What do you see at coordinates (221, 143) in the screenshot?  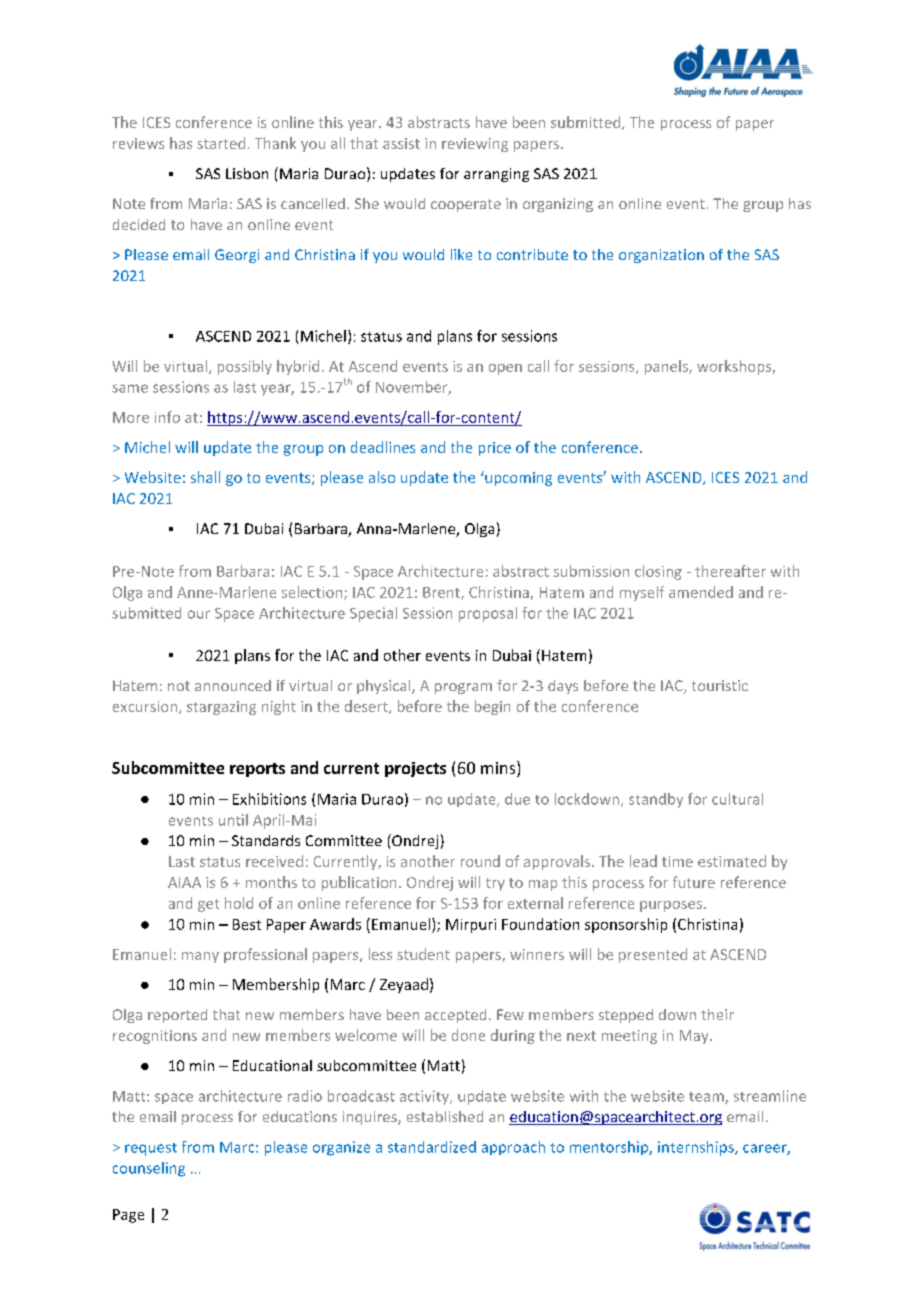 I see `started` at bounding box center [221, 143].
